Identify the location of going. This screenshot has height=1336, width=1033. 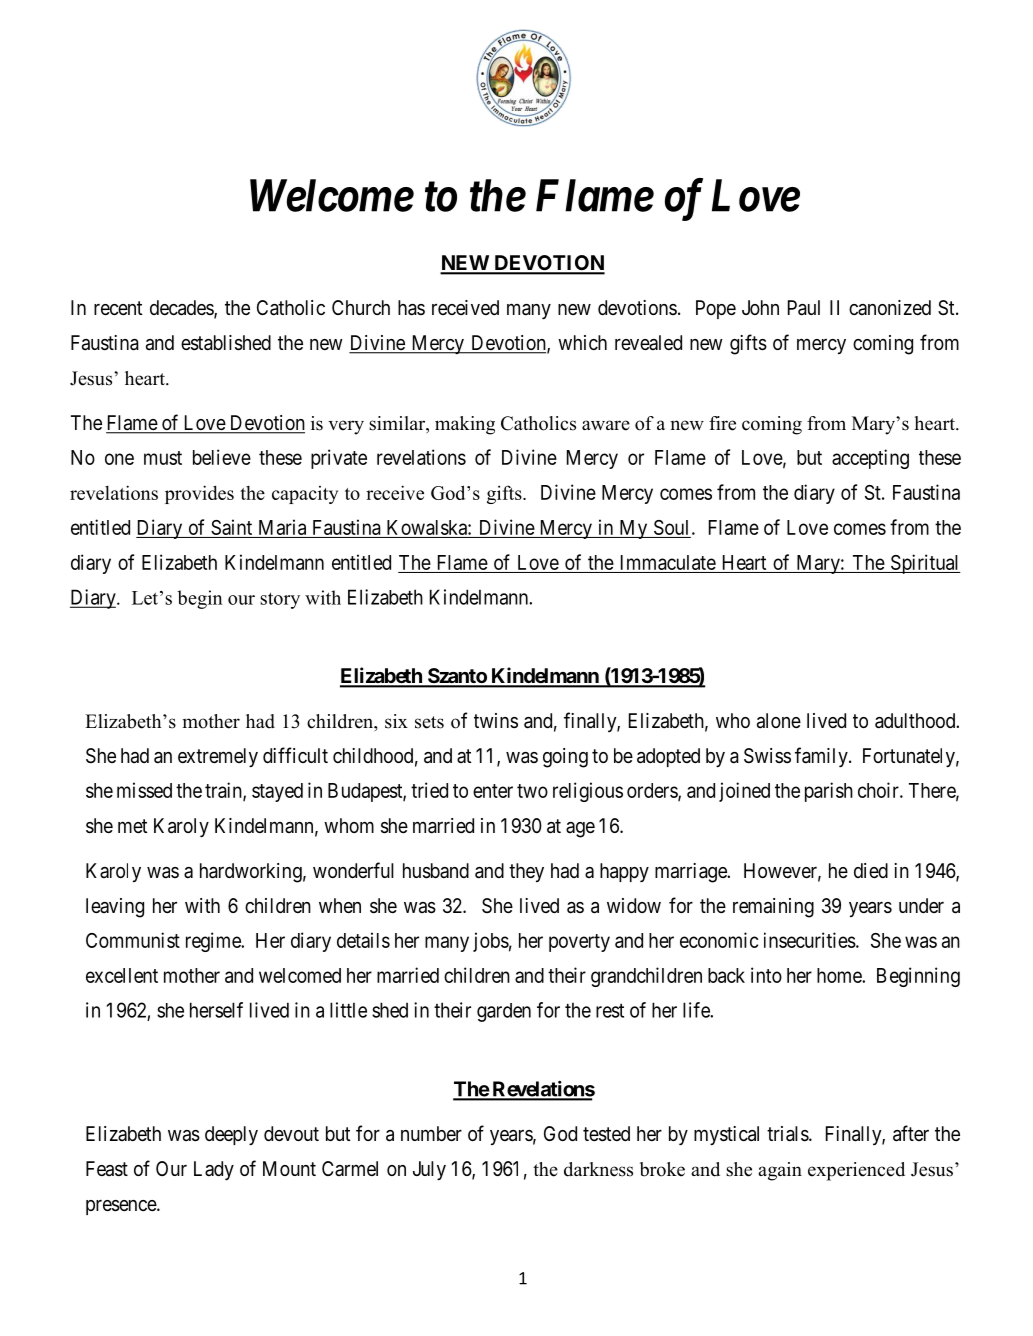
(565, 758).
